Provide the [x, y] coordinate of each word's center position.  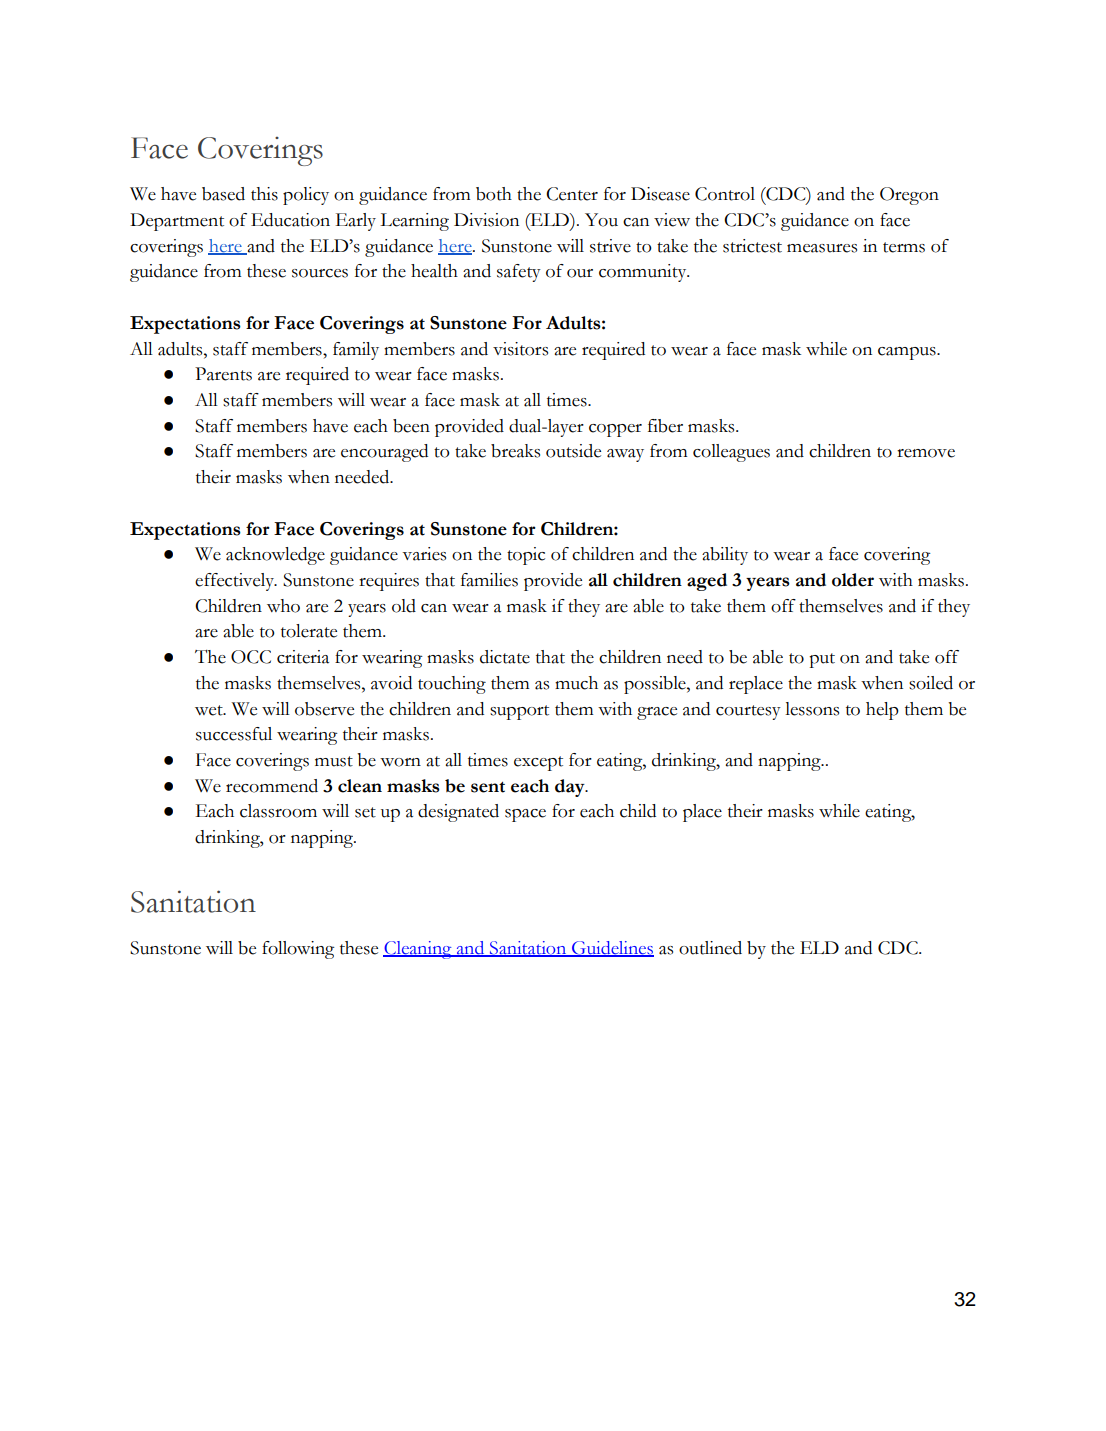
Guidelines [612, 949]
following [298, 950]
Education [290, 220]
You [601, 220]
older [853, 580]
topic [526, 556]
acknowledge [275, 556]
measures [822, 248]
